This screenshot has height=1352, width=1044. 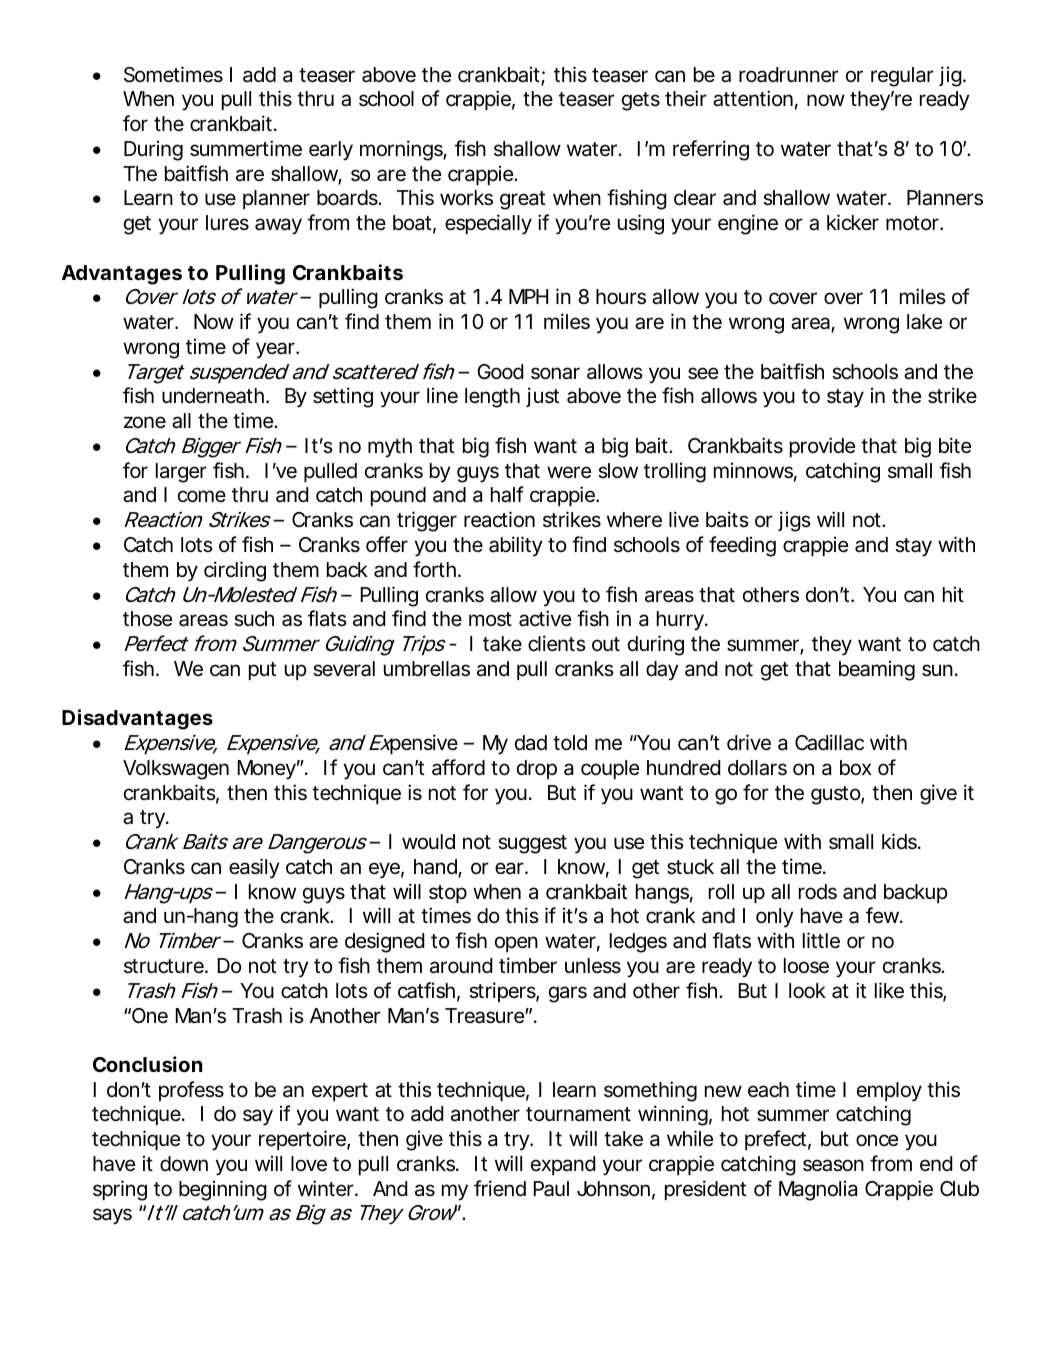 I want to click on jigs, so click(x=794, y=521).
